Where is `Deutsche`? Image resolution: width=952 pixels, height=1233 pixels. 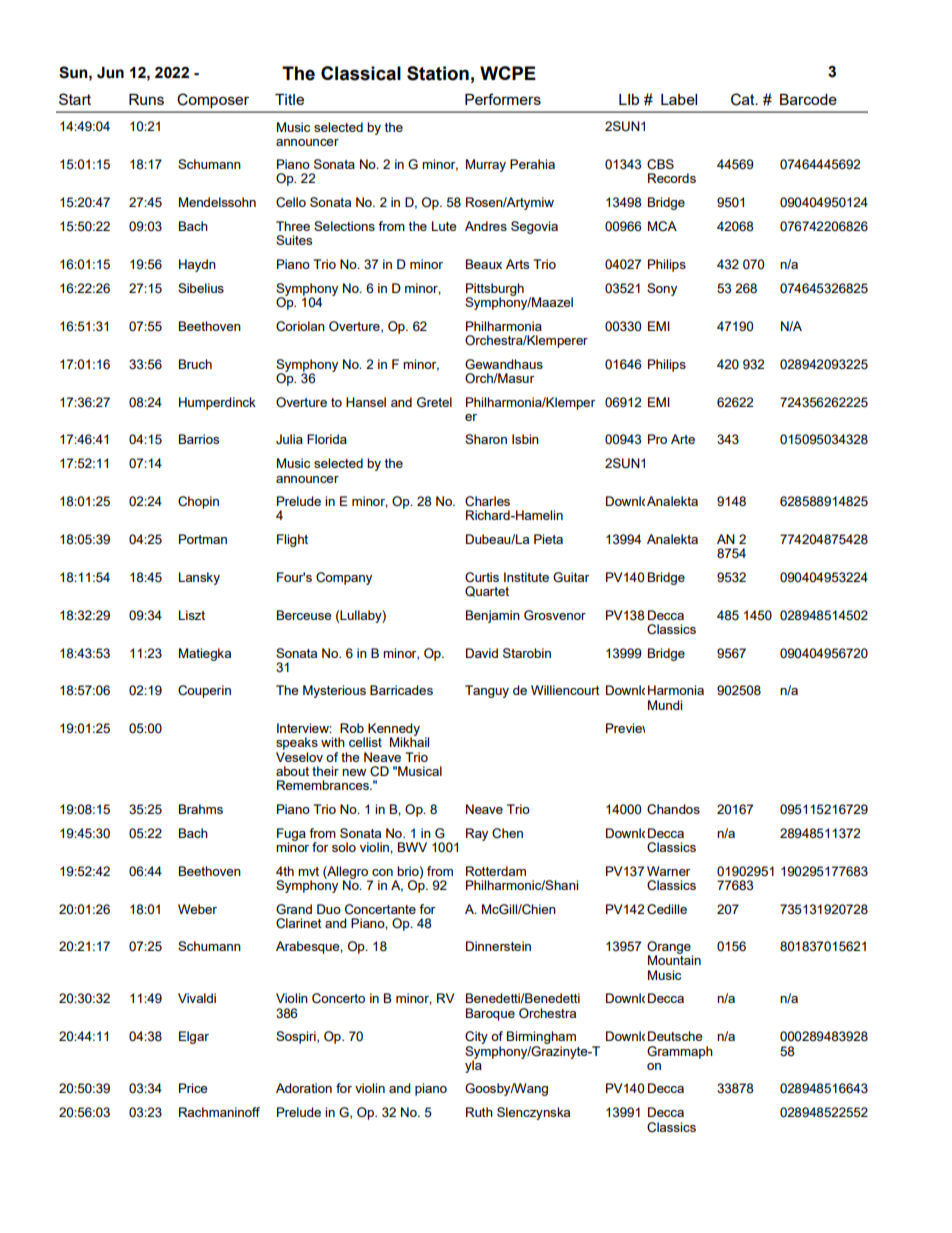 Deutsche is located at coordinates (675, 1036).
